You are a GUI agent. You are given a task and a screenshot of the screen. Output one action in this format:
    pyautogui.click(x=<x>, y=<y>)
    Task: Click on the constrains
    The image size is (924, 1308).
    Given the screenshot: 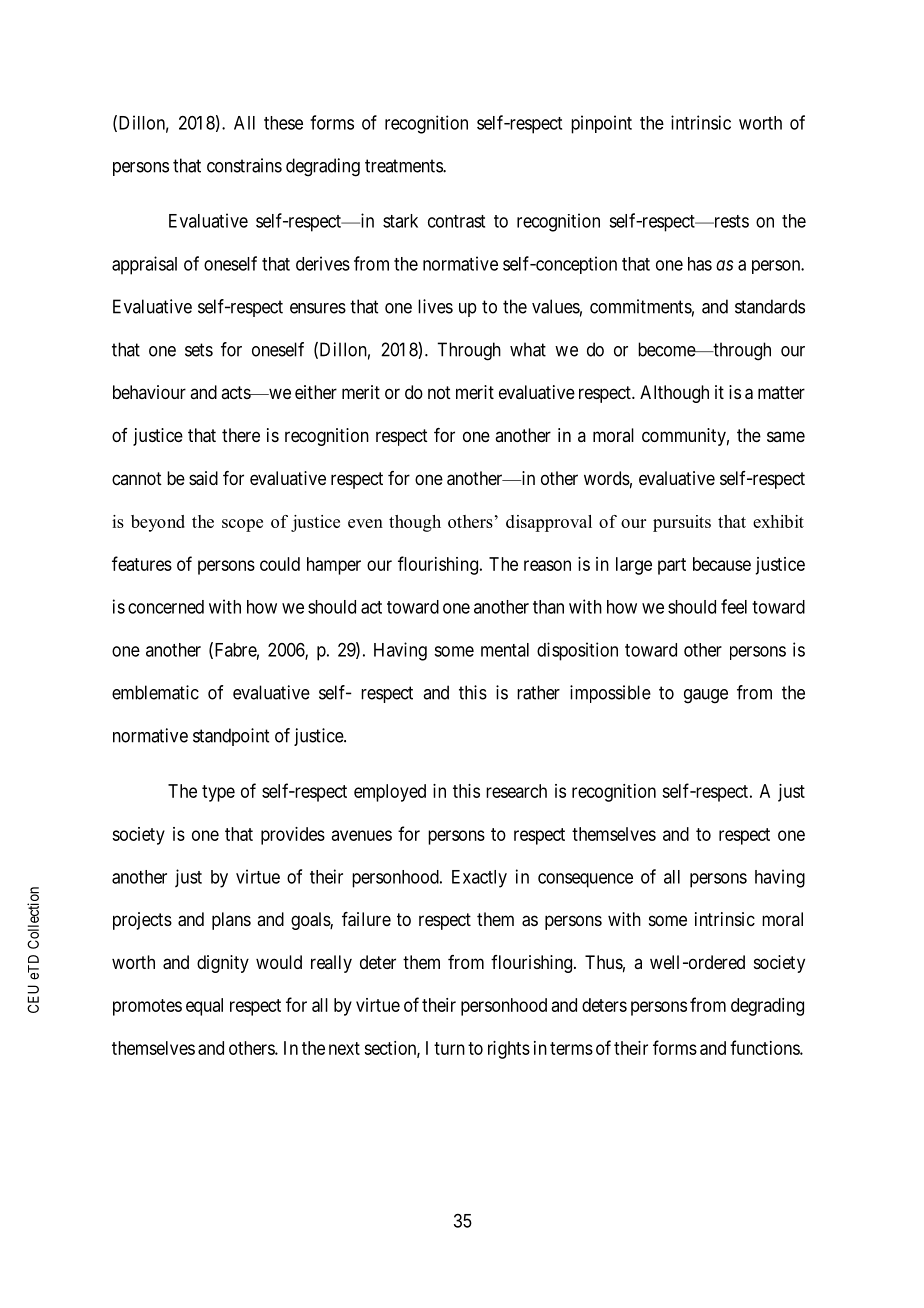 What is the action you would take?
    pyautogui.click(x=244, y=165)
